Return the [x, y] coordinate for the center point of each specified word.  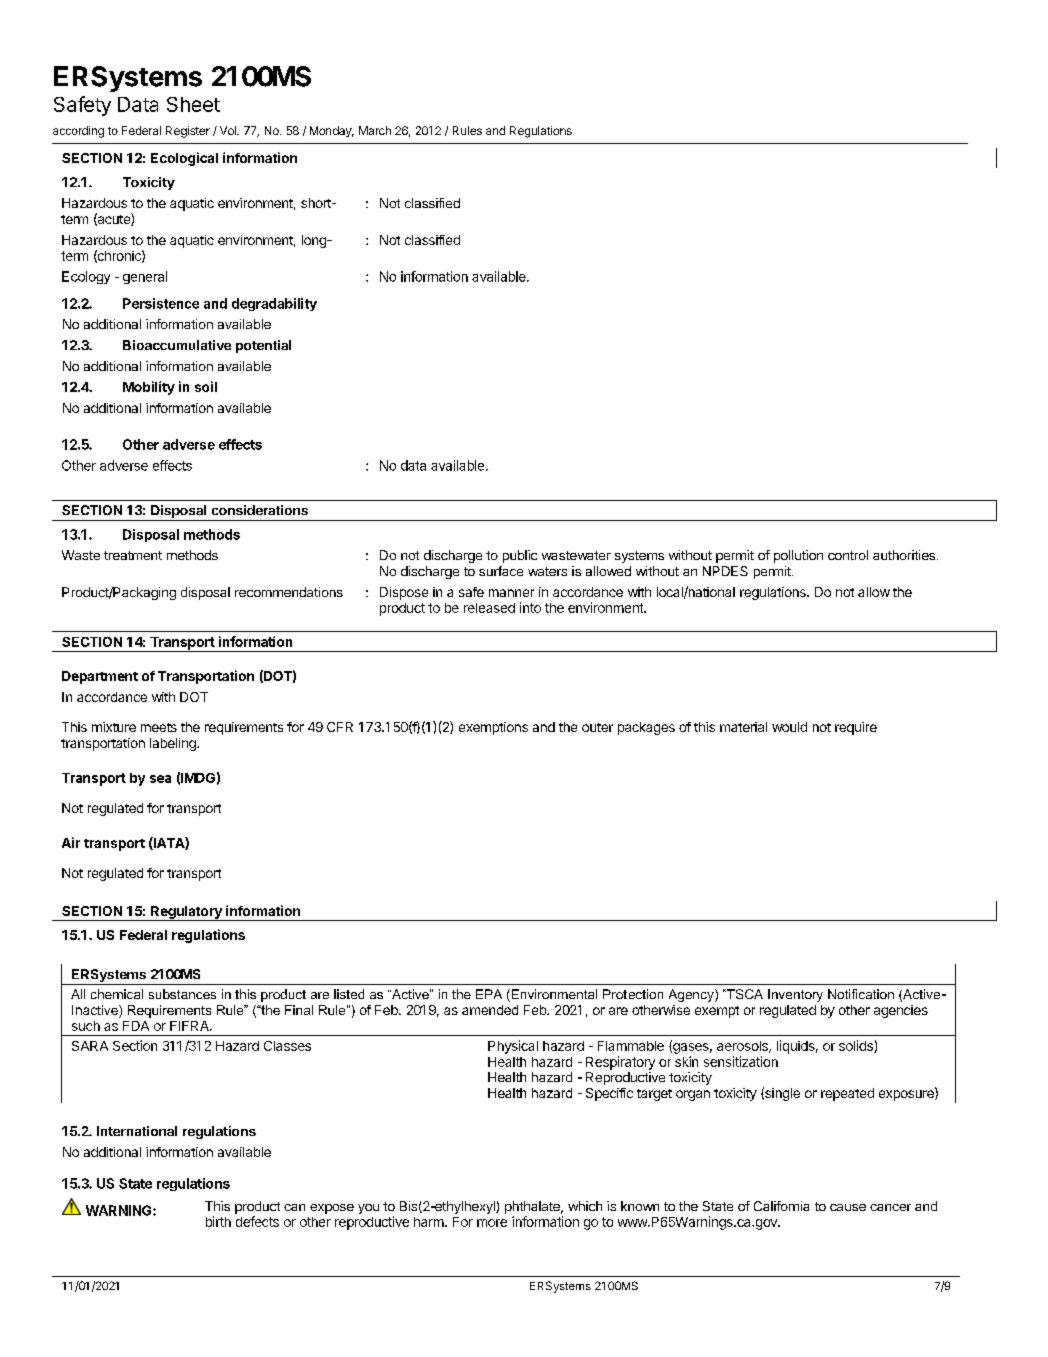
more [492, 1223]
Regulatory [186, 913]
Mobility [149, 388]
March [375, 130]
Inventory [795, 995]
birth [218, 1221]
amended [490, 1010]
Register [188, 132]
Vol [229, 130]
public [520, 556]
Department [100, 677]
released [489, 608]
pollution [798, 556]
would [789, 727]
